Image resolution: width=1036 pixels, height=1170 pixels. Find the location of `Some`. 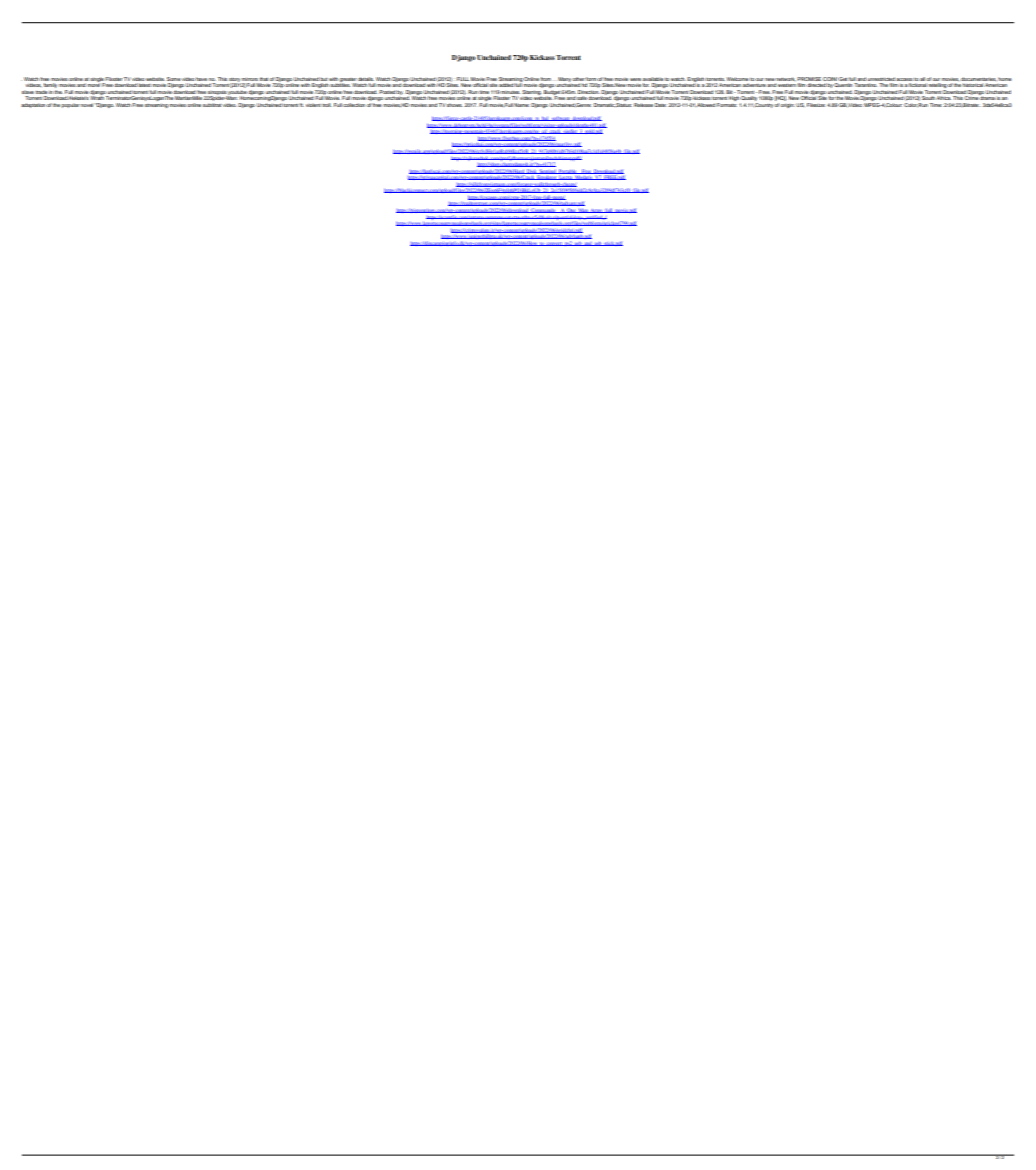

Some is located at coordinates (174, 79).
